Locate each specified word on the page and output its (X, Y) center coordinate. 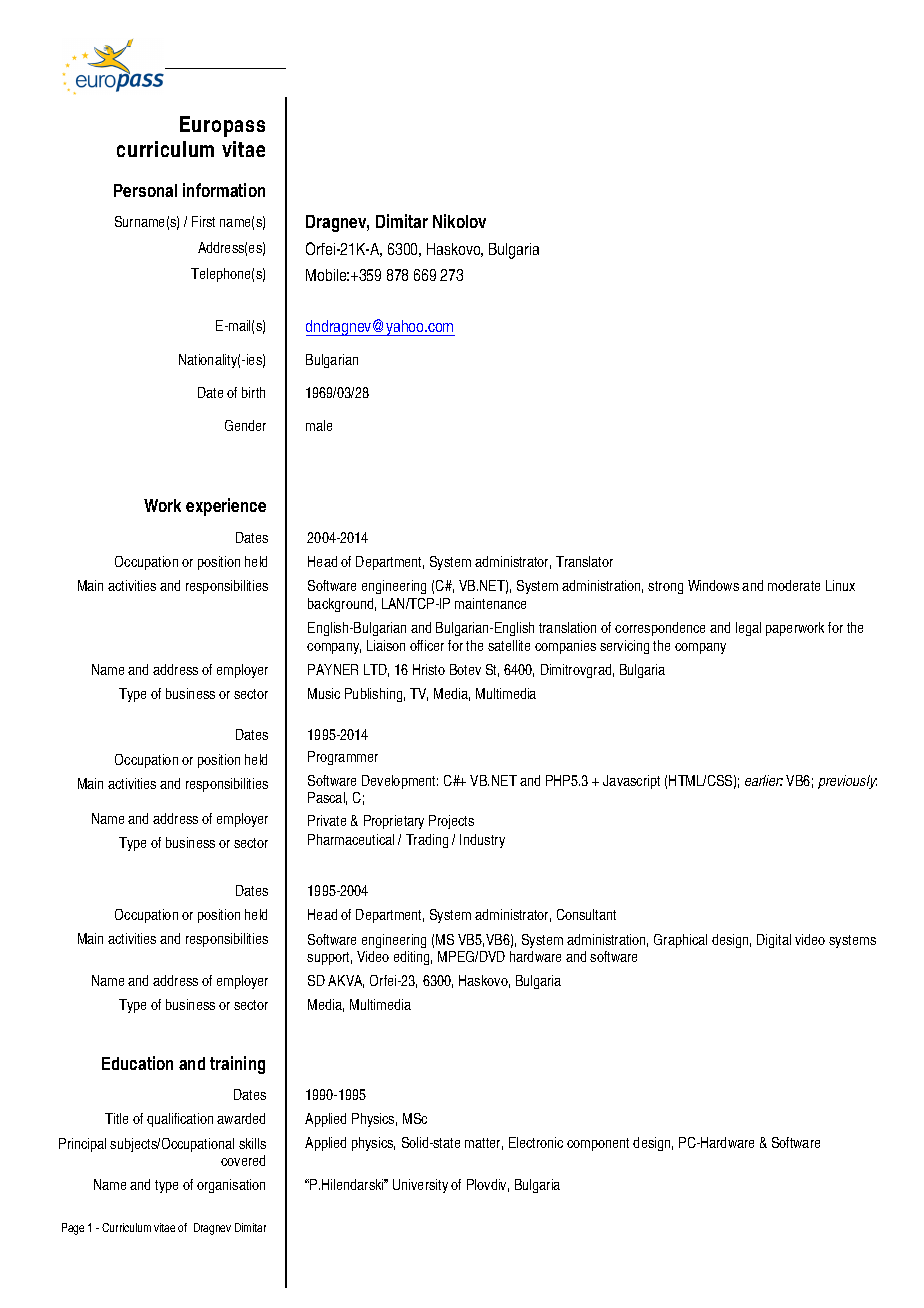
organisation (231, 1186)
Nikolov (459, 221)
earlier (764, 780)
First (203, 221)
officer (427, 645)
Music (324, 693)
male (319, 425)
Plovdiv (488, 1185)
